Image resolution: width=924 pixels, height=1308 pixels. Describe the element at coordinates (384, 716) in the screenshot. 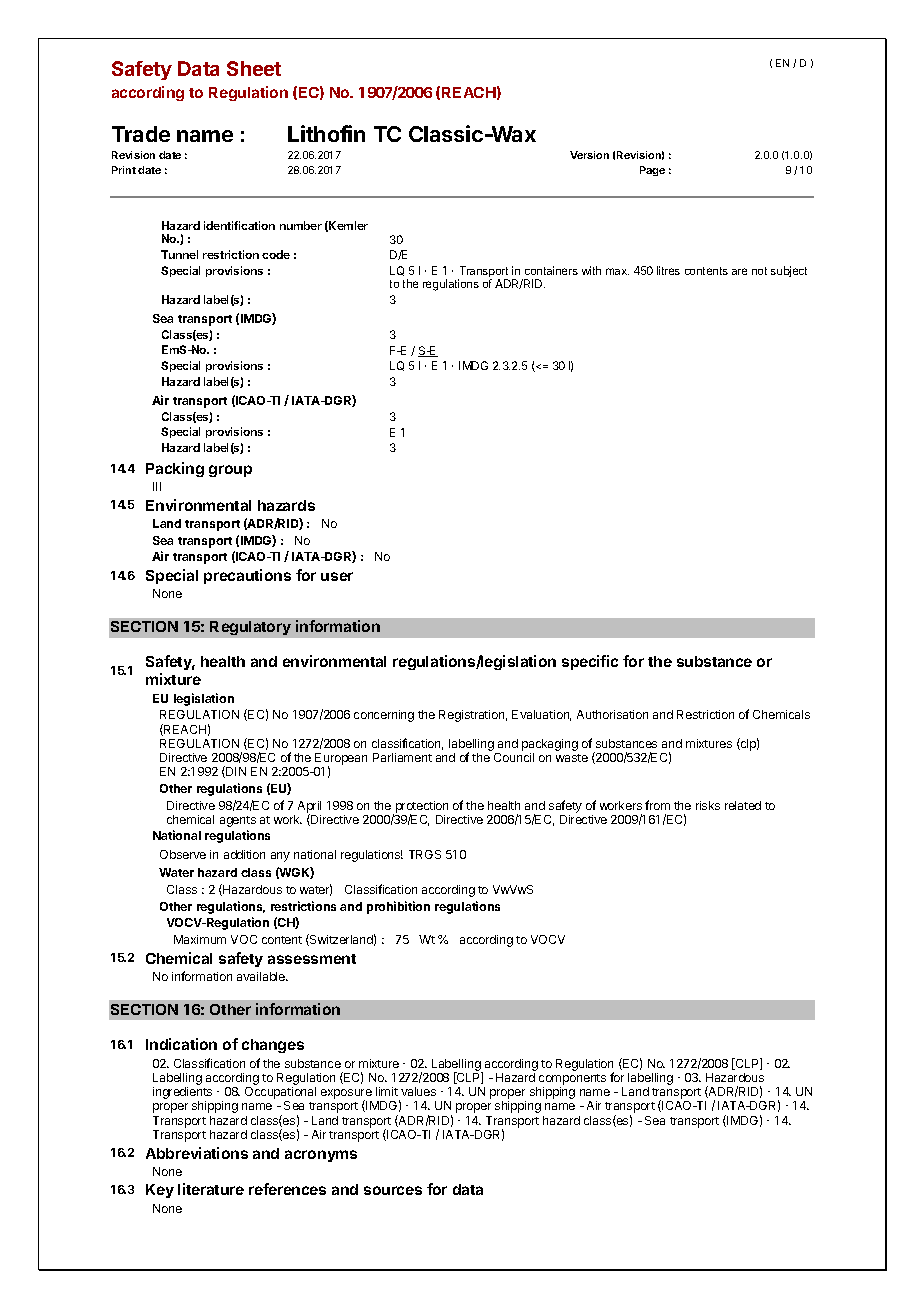

I see `concerning` at that location.
